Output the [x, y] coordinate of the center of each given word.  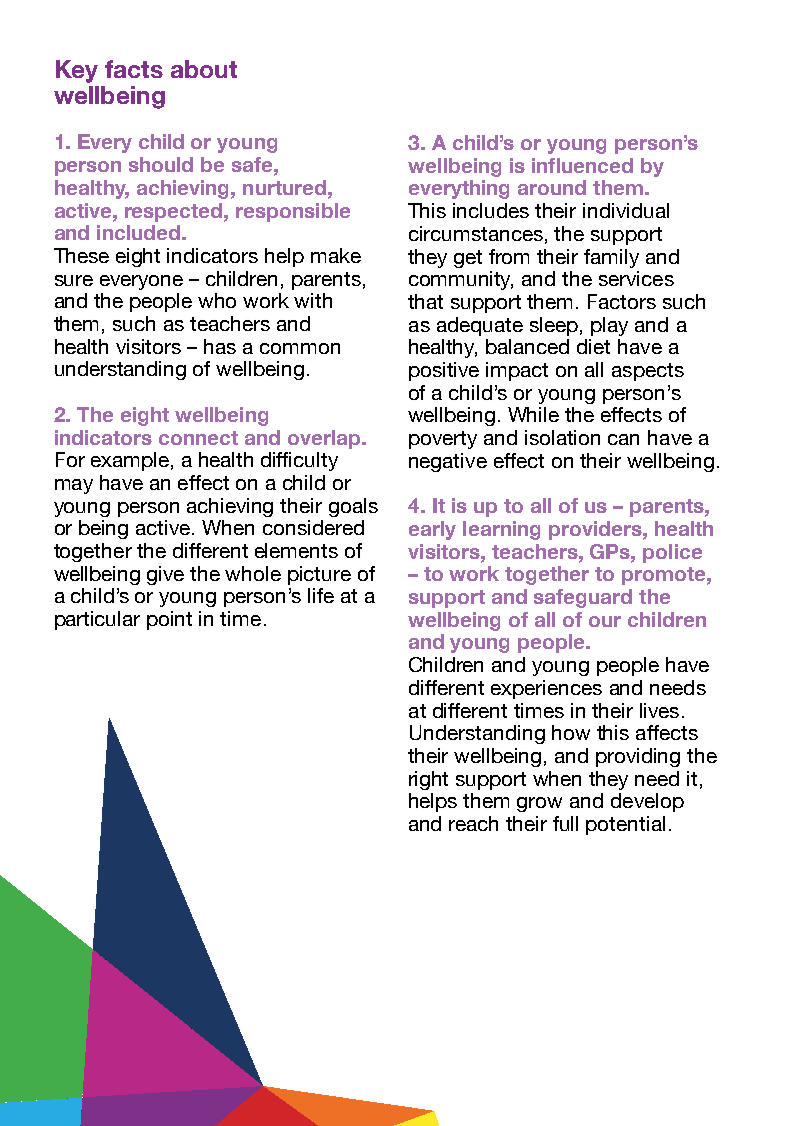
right [428, 780]
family [611, 258]
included [140, 232]
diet [593, 346]
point [169, 620]
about [204, 69]
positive [444, 371]
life [321, 595]
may [74, 486]
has [220, 346]
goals [353, 507]
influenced [582, 165]
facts [134, 69]
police [672, 553]
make [336, 255]
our [605, 621]
